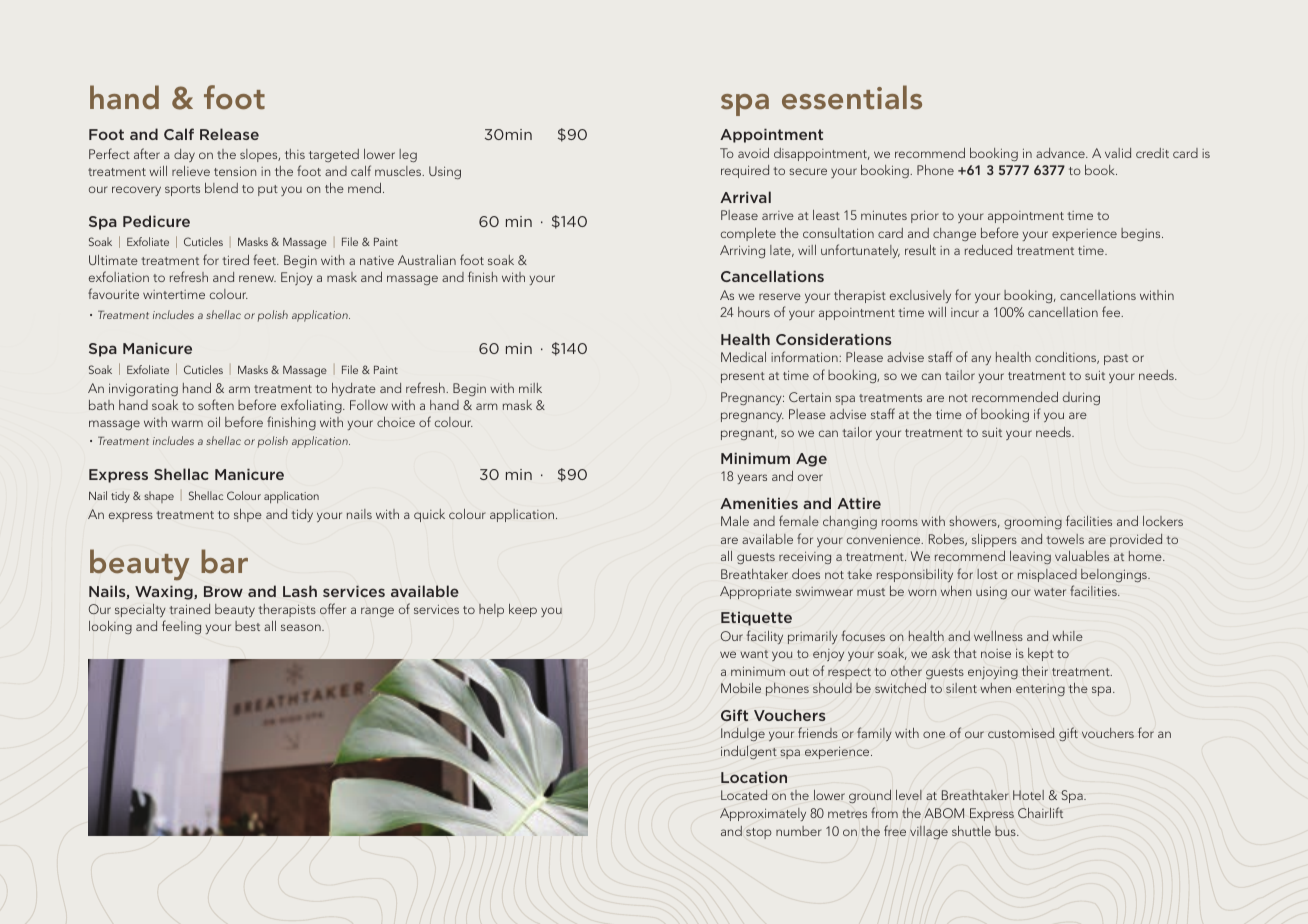 This screenshot has width=1308, height=924. I want to click on avoid, so click(753, 153).
